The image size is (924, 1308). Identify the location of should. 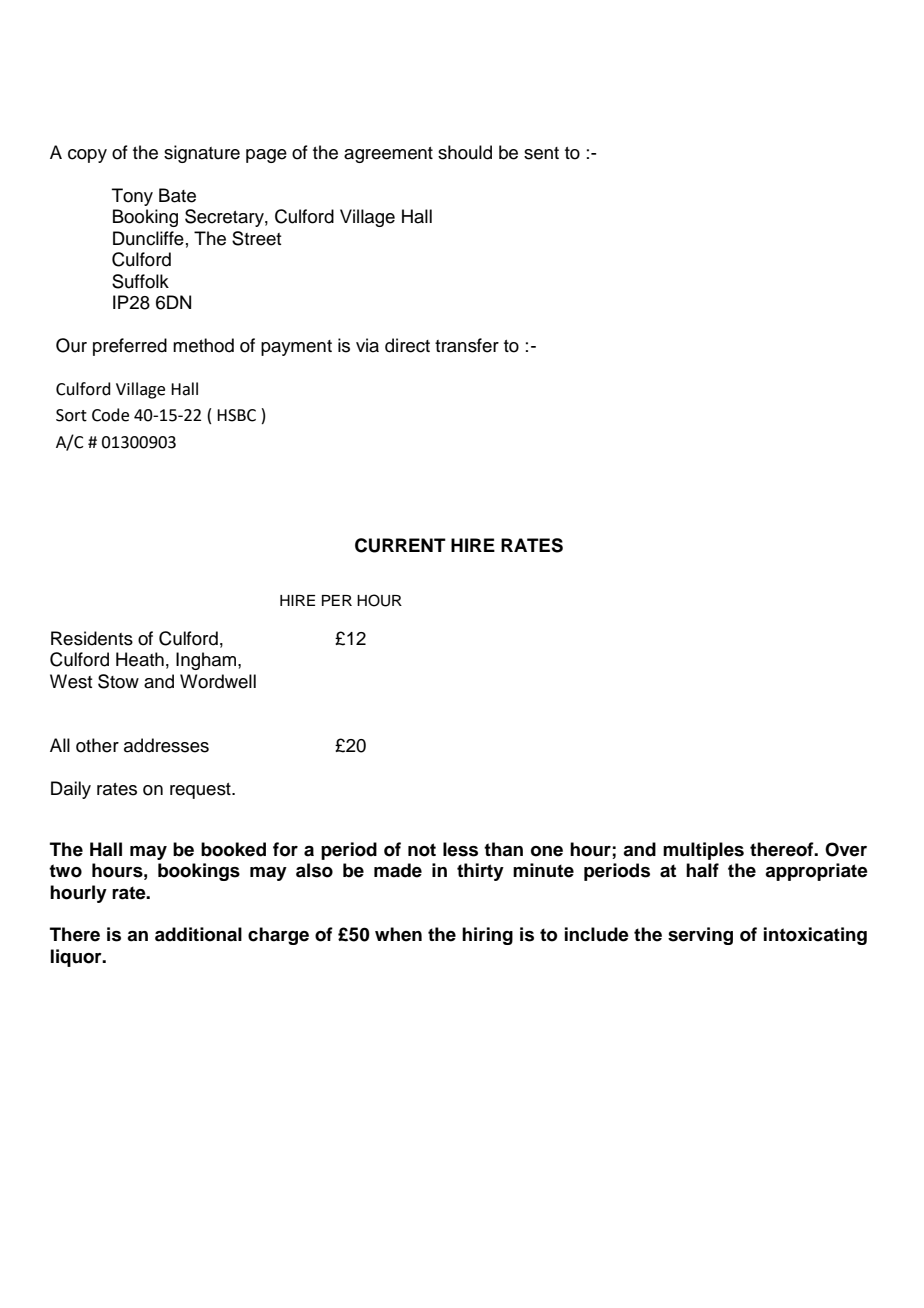
(465, 152).
